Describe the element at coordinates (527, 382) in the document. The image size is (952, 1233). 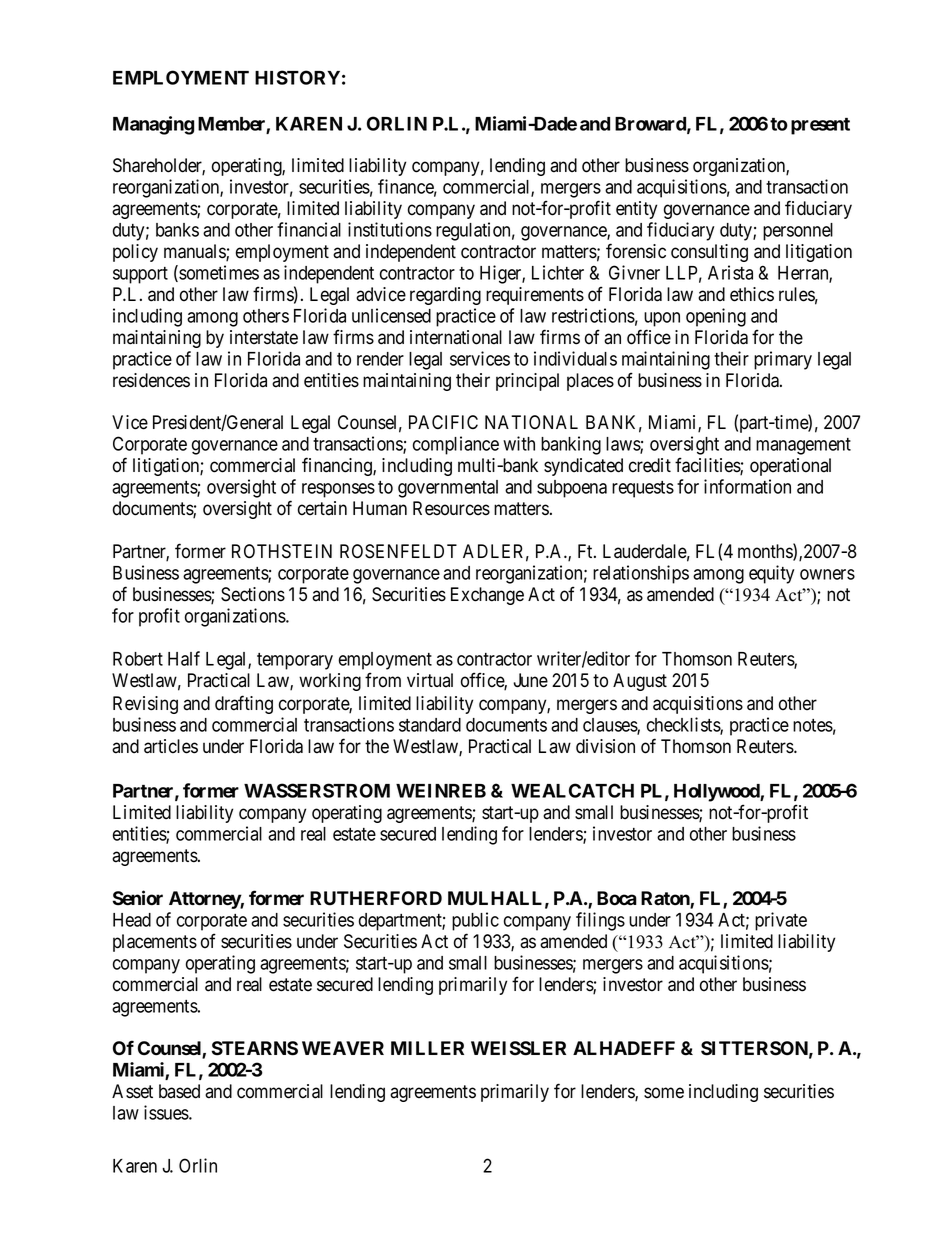
I see `principal` at that location.
